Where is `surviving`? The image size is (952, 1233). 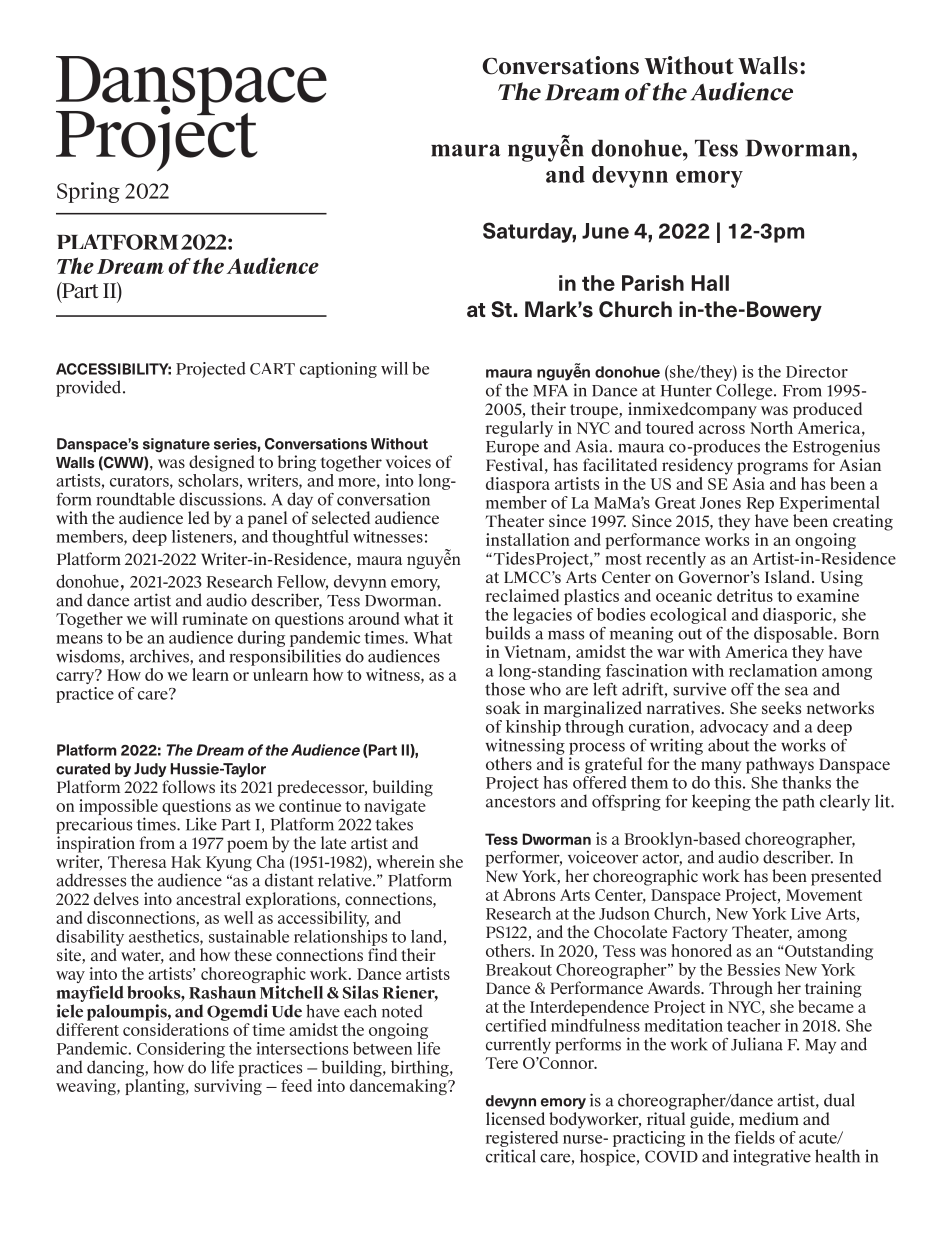 surviving is located at coordinates (228, 1087).
